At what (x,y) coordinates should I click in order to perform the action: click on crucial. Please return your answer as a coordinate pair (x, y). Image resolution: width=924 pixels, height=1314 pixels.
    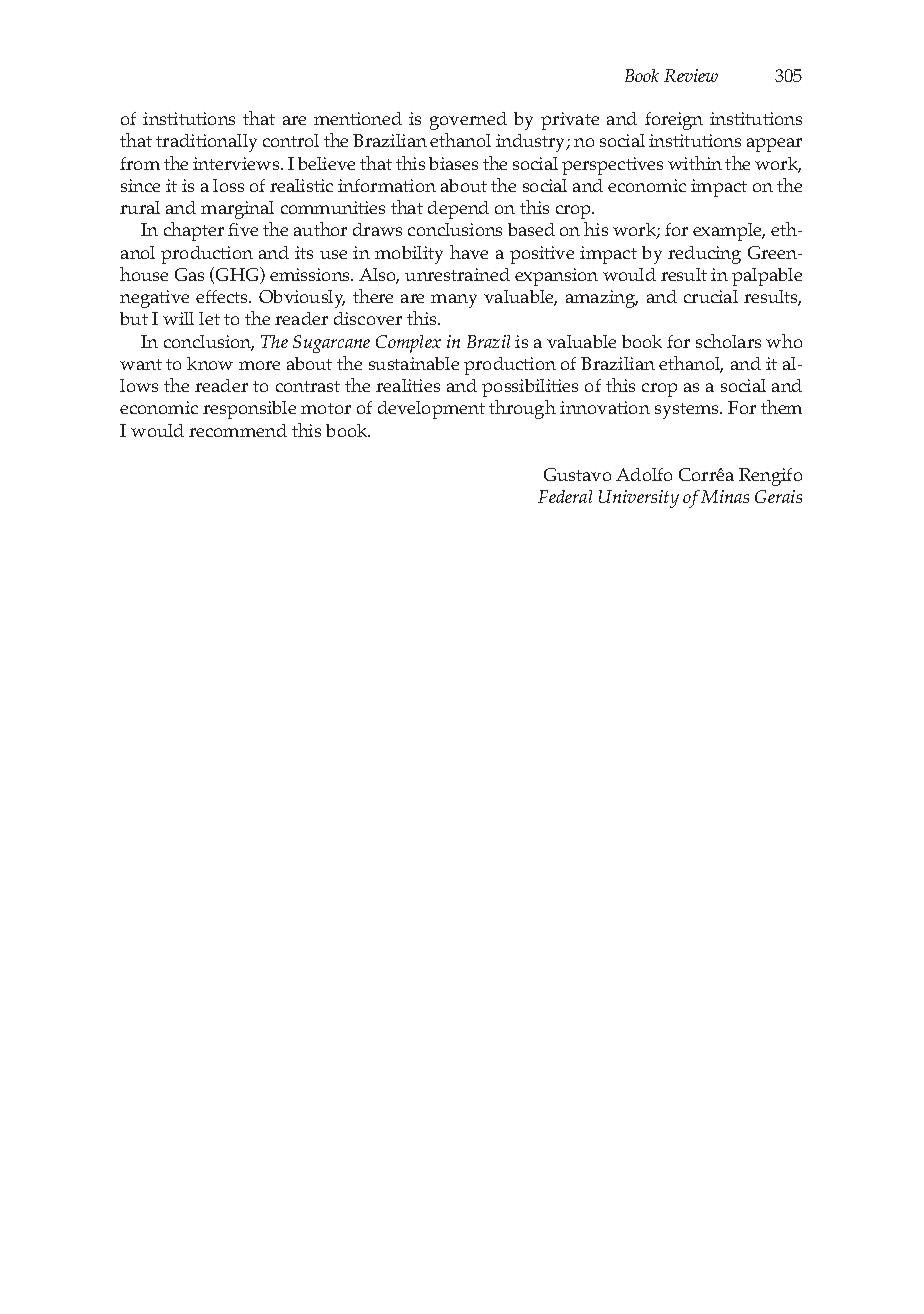
    Looking at the image, I should click on (711, 296).
